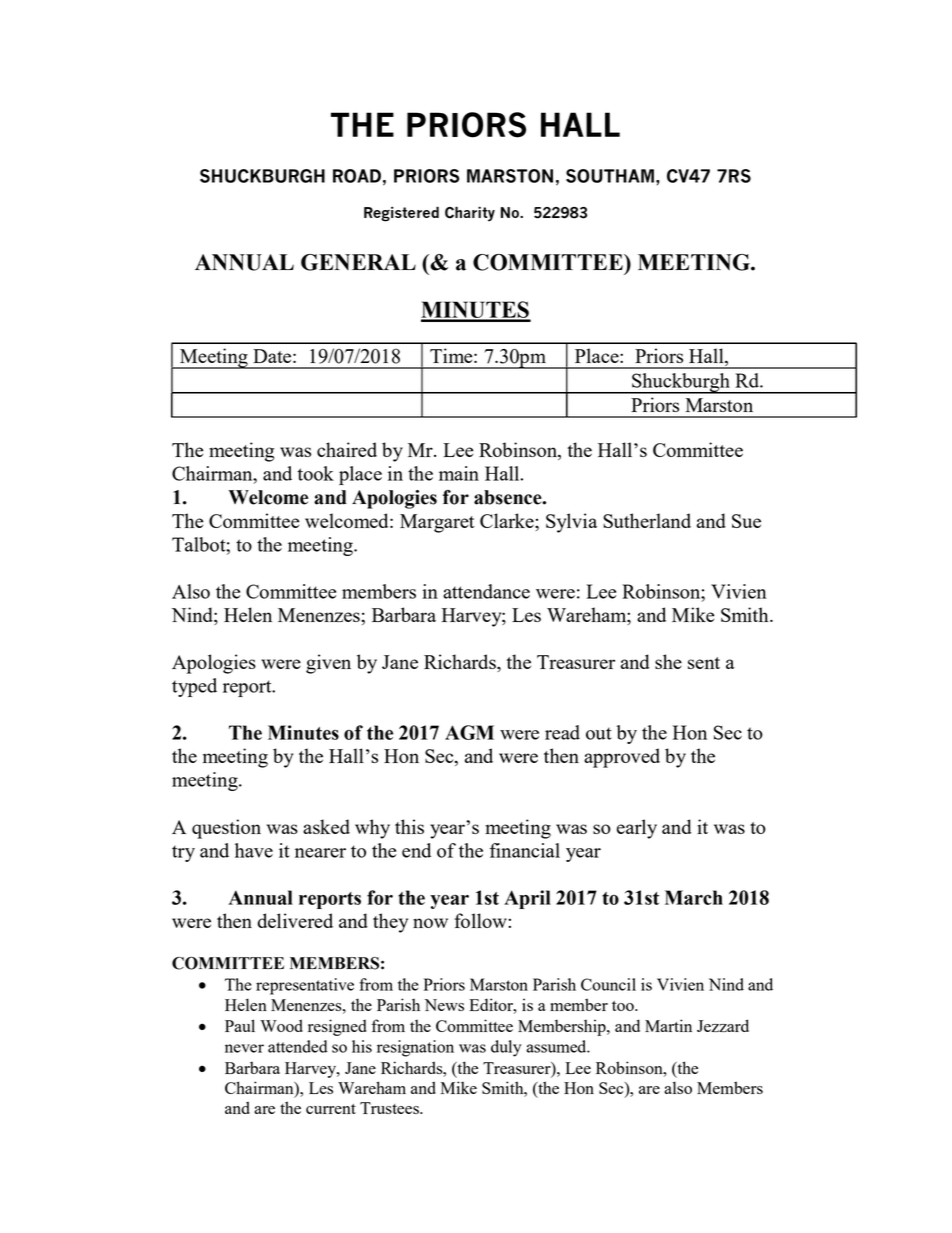 The height and width of the document is (1233, 952). Describe the element at coordinates (481, 920) in the document. I see `follow` at that location.
